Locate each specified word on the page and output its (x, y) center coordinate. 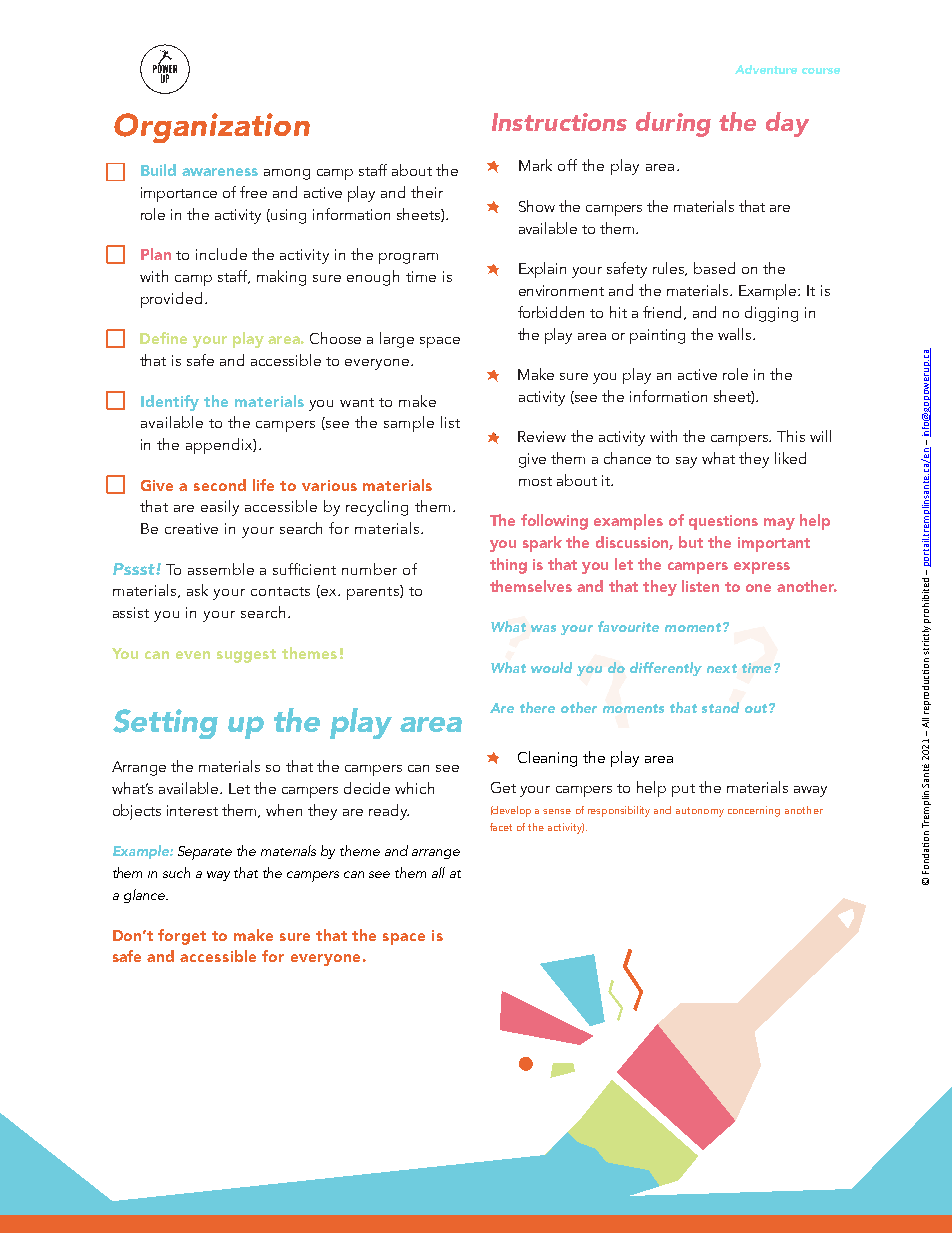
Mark (535, 165)
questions (723, 522)
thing (508, 566)
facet (501, 827)
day (787, 124)
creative (191, 528)
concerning (754, 811)
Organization (212, 128)
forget (182, 937)
